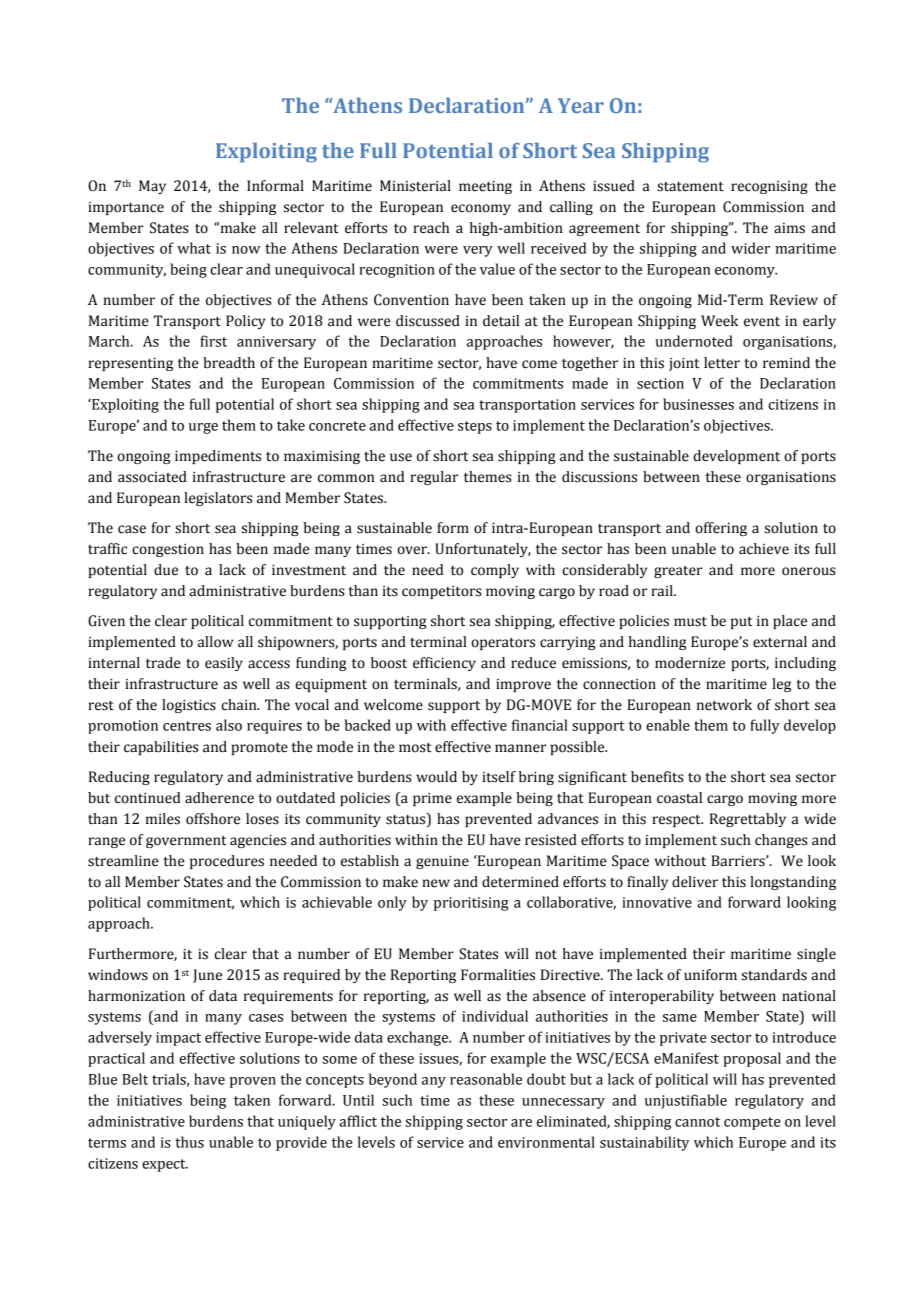  What do you see at coordinates (190, 1142) in the document?
I see `thus` at bounding box center [190, 1142].
